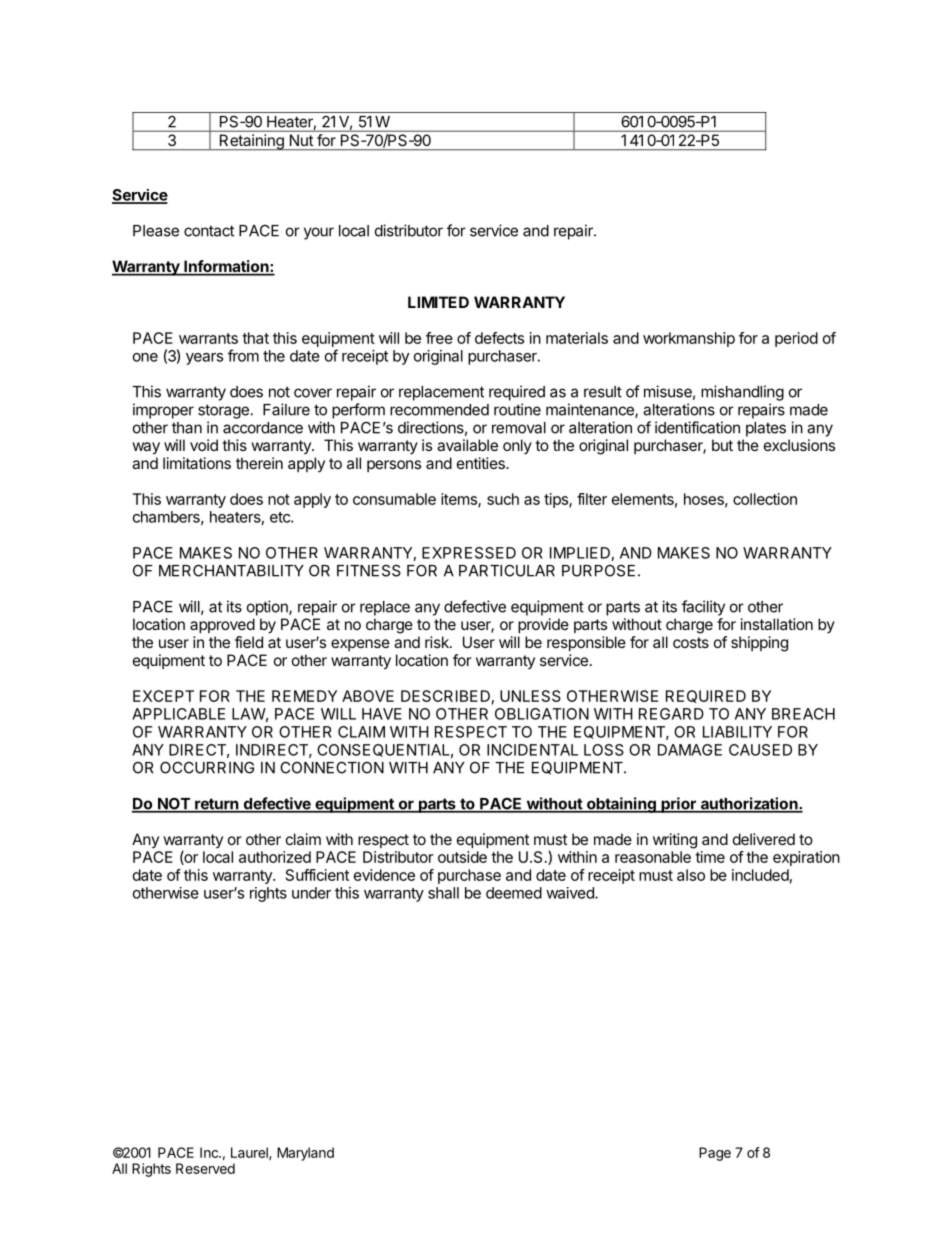 The image size is (952, 1233). Describe the element at coordinates (503, 499) in the page. I see `such` at that location.
